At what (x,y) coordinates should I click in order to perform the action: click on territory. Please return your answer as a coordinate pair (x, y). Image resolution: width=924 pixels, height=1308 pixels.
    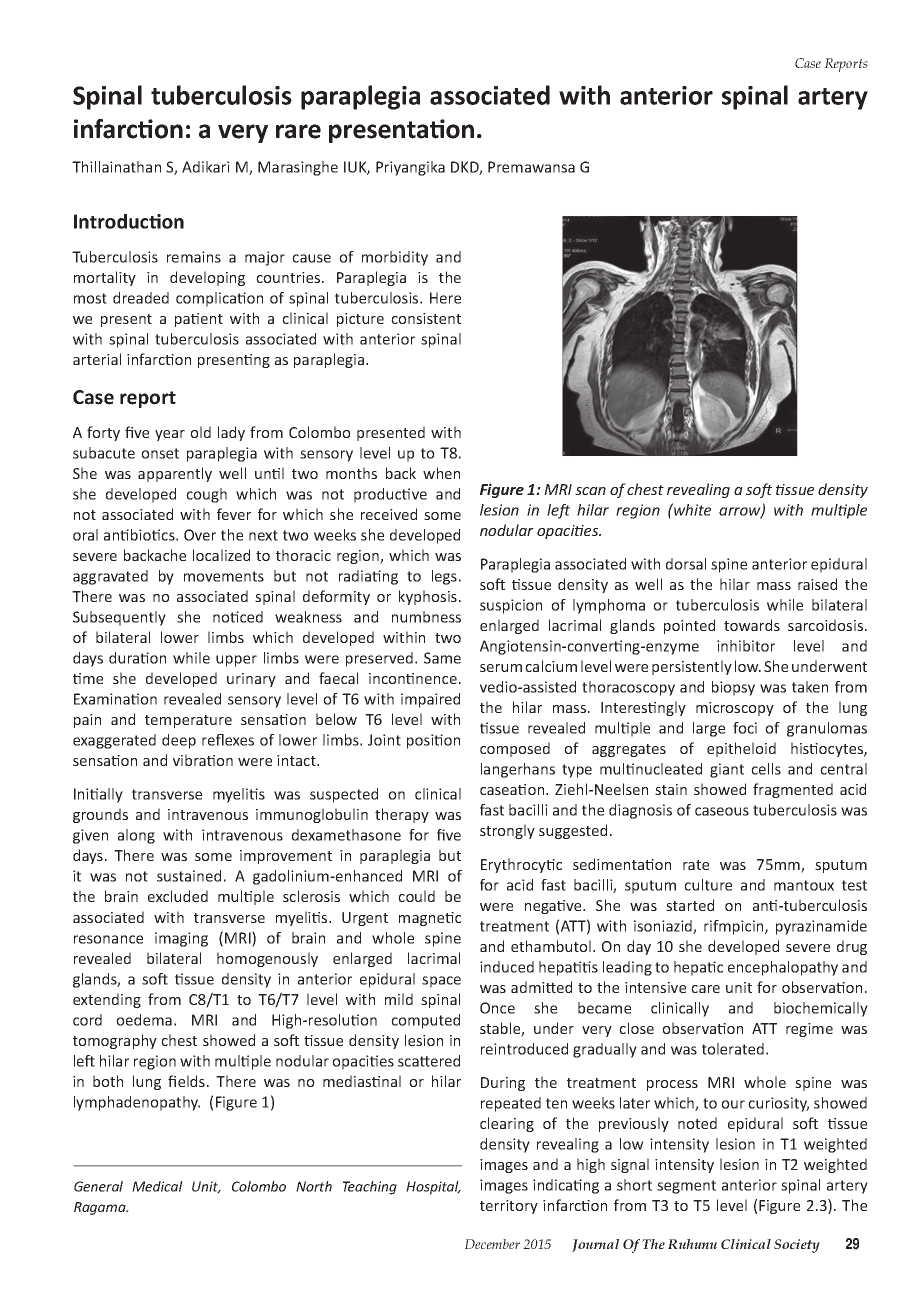
    Looking at the image, I should click on (509, 1207).
